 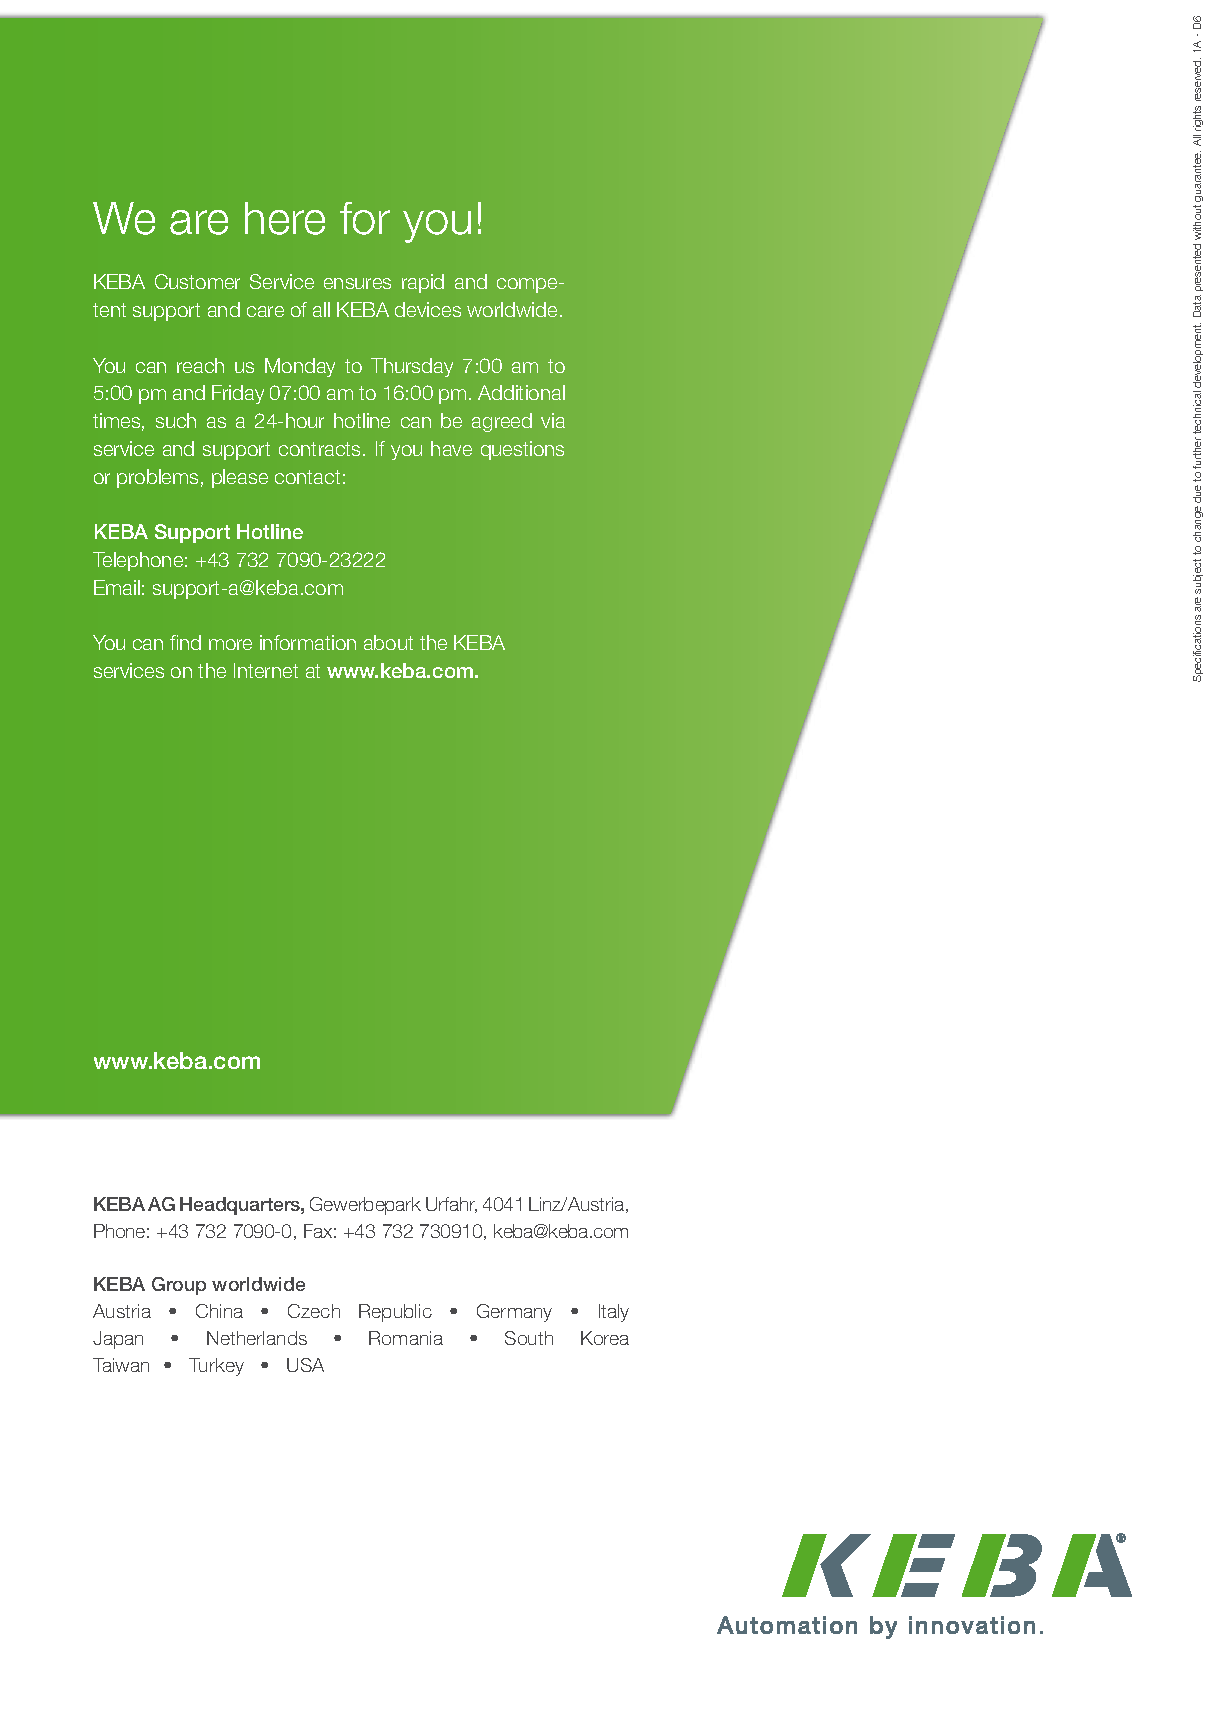 I want to click on find, so click(x=185, y=642).
